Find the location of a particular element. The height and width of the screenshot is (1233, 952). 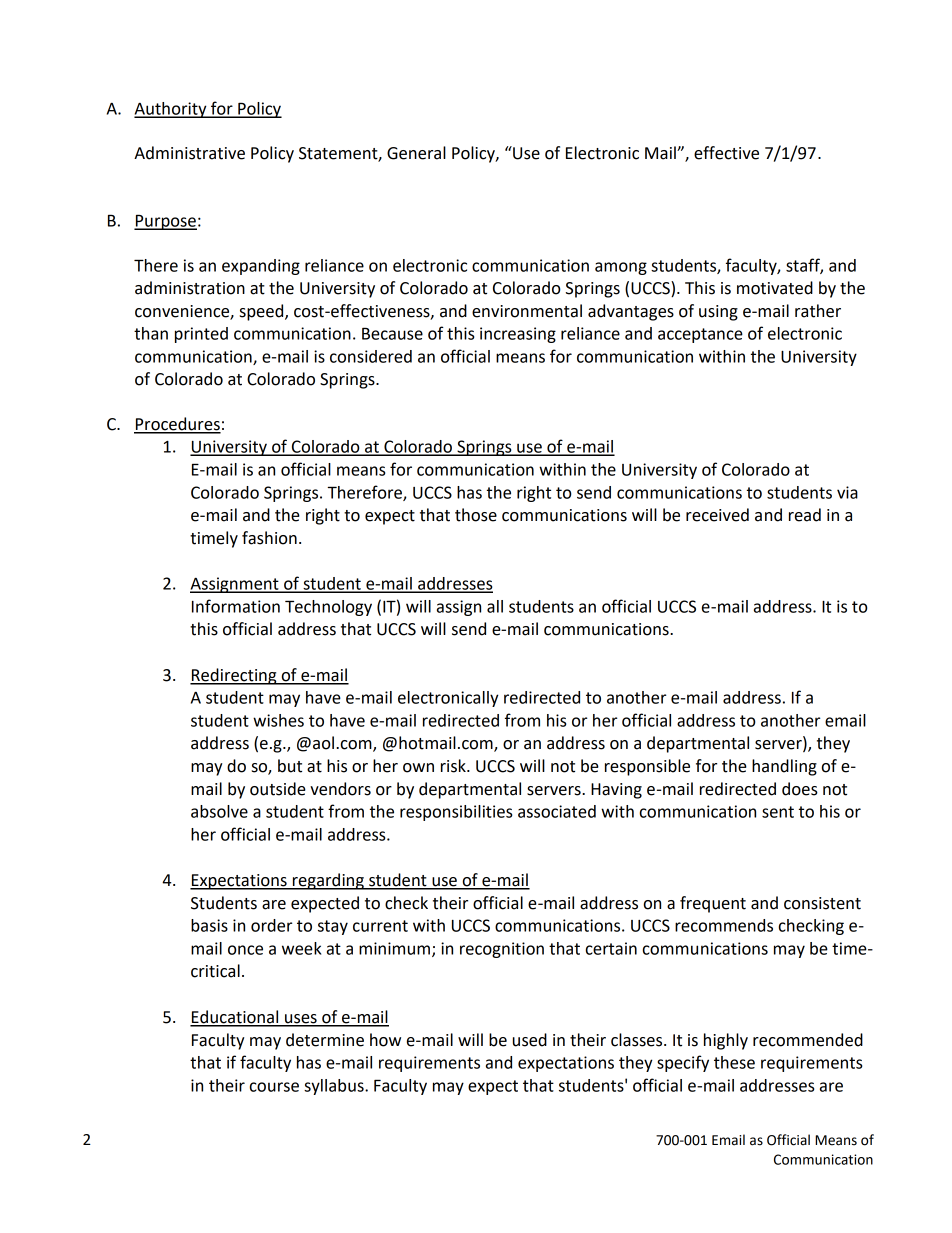

used is located at coordinates (530, 1040).
